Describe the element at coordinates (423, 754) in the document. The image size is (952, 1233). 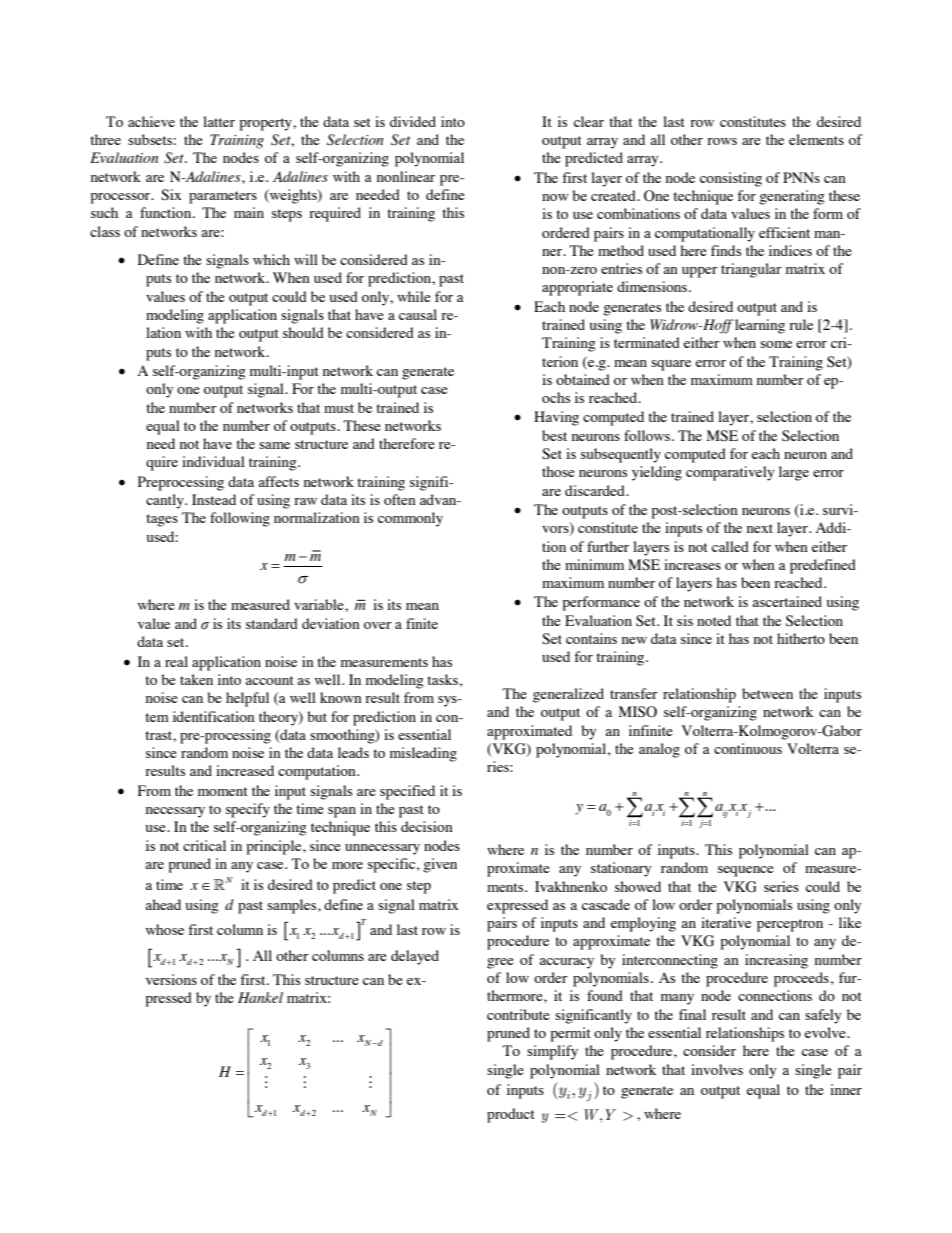
I see `misleading` at that location.
